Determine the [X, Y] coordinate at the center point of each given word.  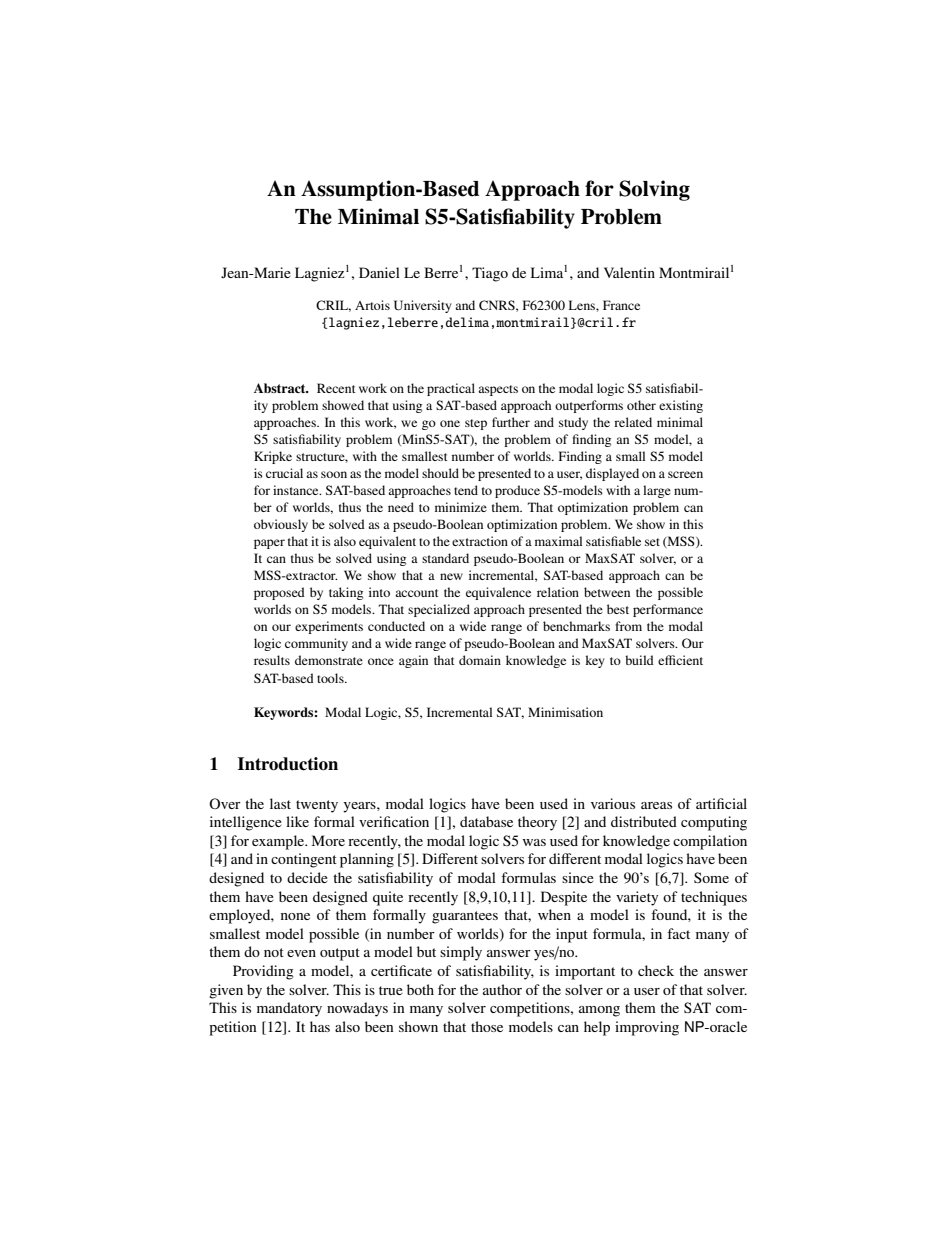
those [487, 1026]
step [476, 424]
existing [681, 406]
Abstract [281, 388]
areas [656, 805]
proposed [279, 593]
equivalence [498, 593]
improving [647, 1028]
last [280, 803]
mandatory [289, 1009]
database [486, 821]
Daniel [379, 272]
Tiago [490, 274]
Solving [654, 190]
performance [668, 610]
